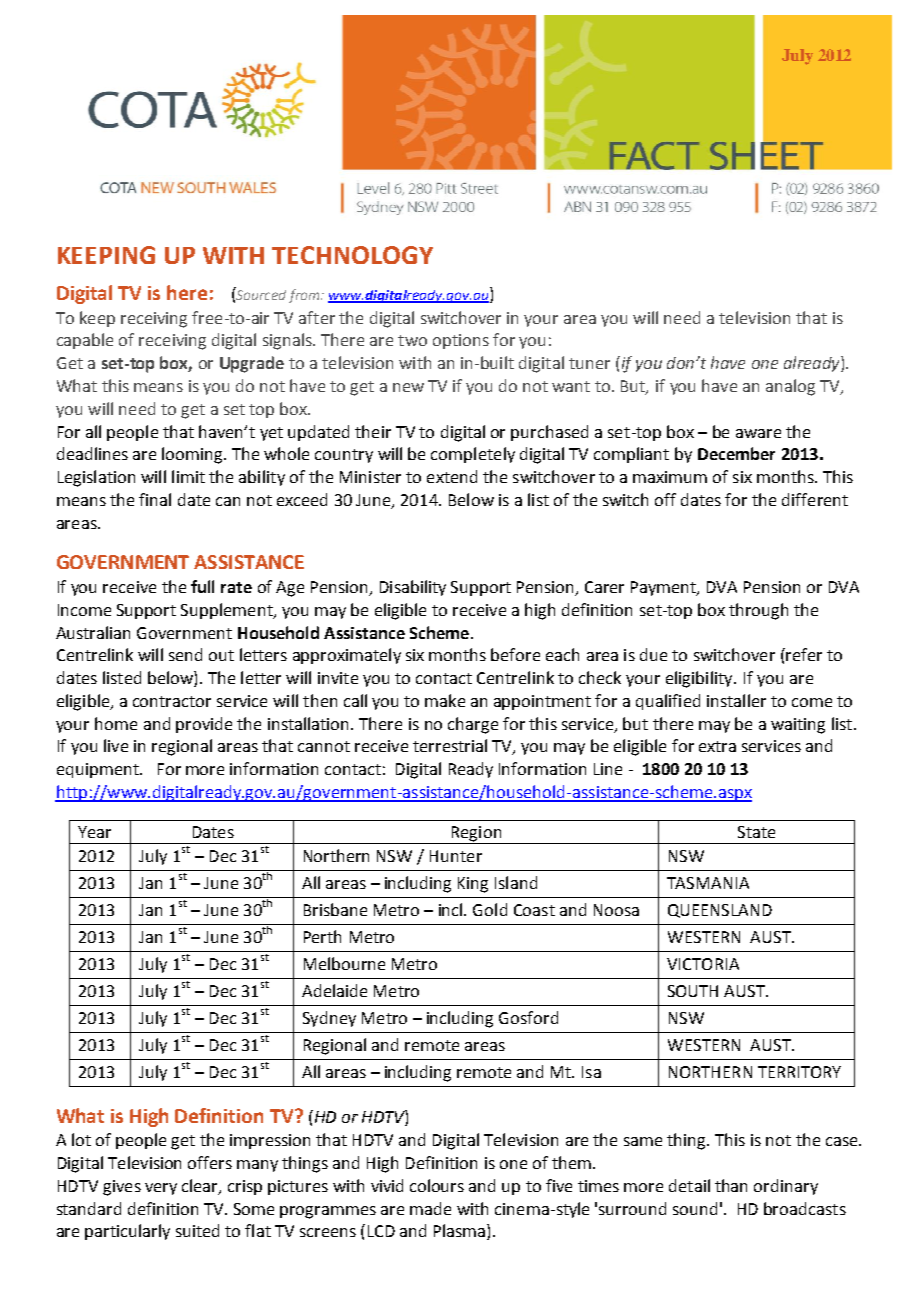 This image has width=924, height=1308. Describe the element at coordinates (85, 341) in the image. I see `capable` at that location.
